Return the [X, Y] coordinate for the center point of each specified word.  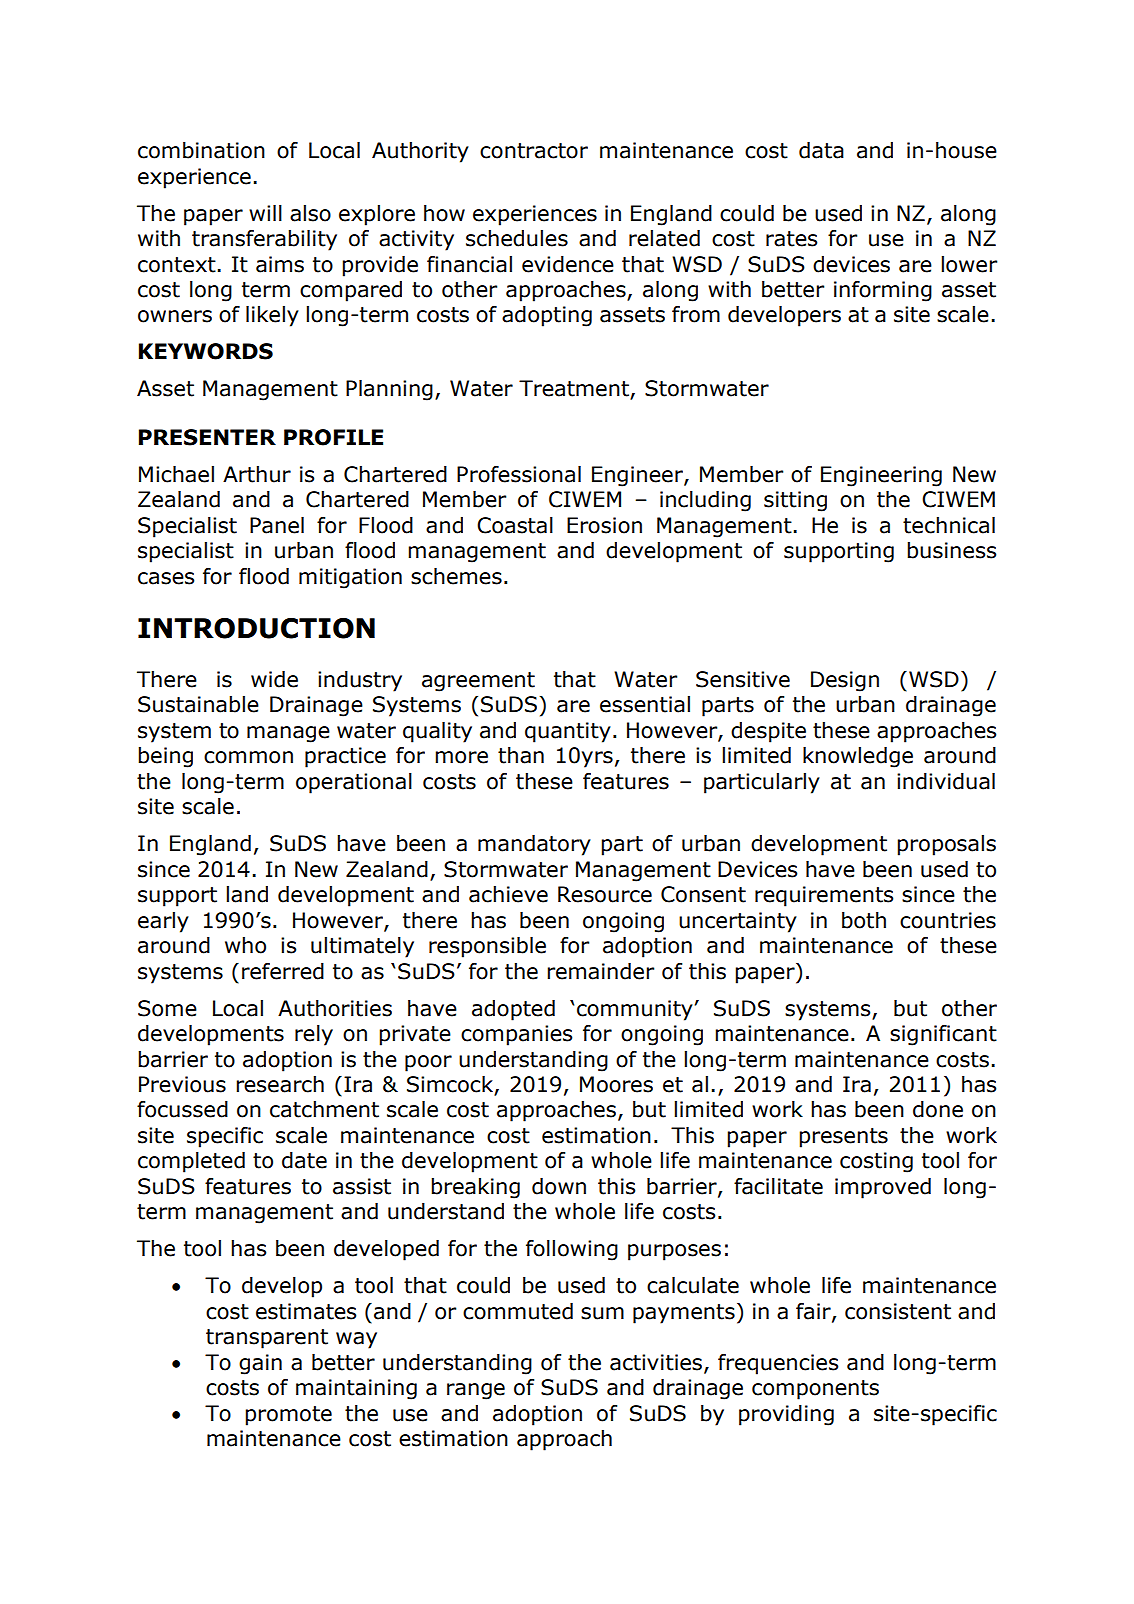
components [815, 1390]
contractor [534, 151]
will [265, 213]
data [821, 150]
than [521, 755]
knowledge [858, 757]
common [248, 757]
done [938, 1109]
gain [260, 1364]
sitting [795, 501]
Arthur [257, 474]
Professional [519, 474]
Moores [616, 1084]
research [280, 1084]
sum [602, 1313]
